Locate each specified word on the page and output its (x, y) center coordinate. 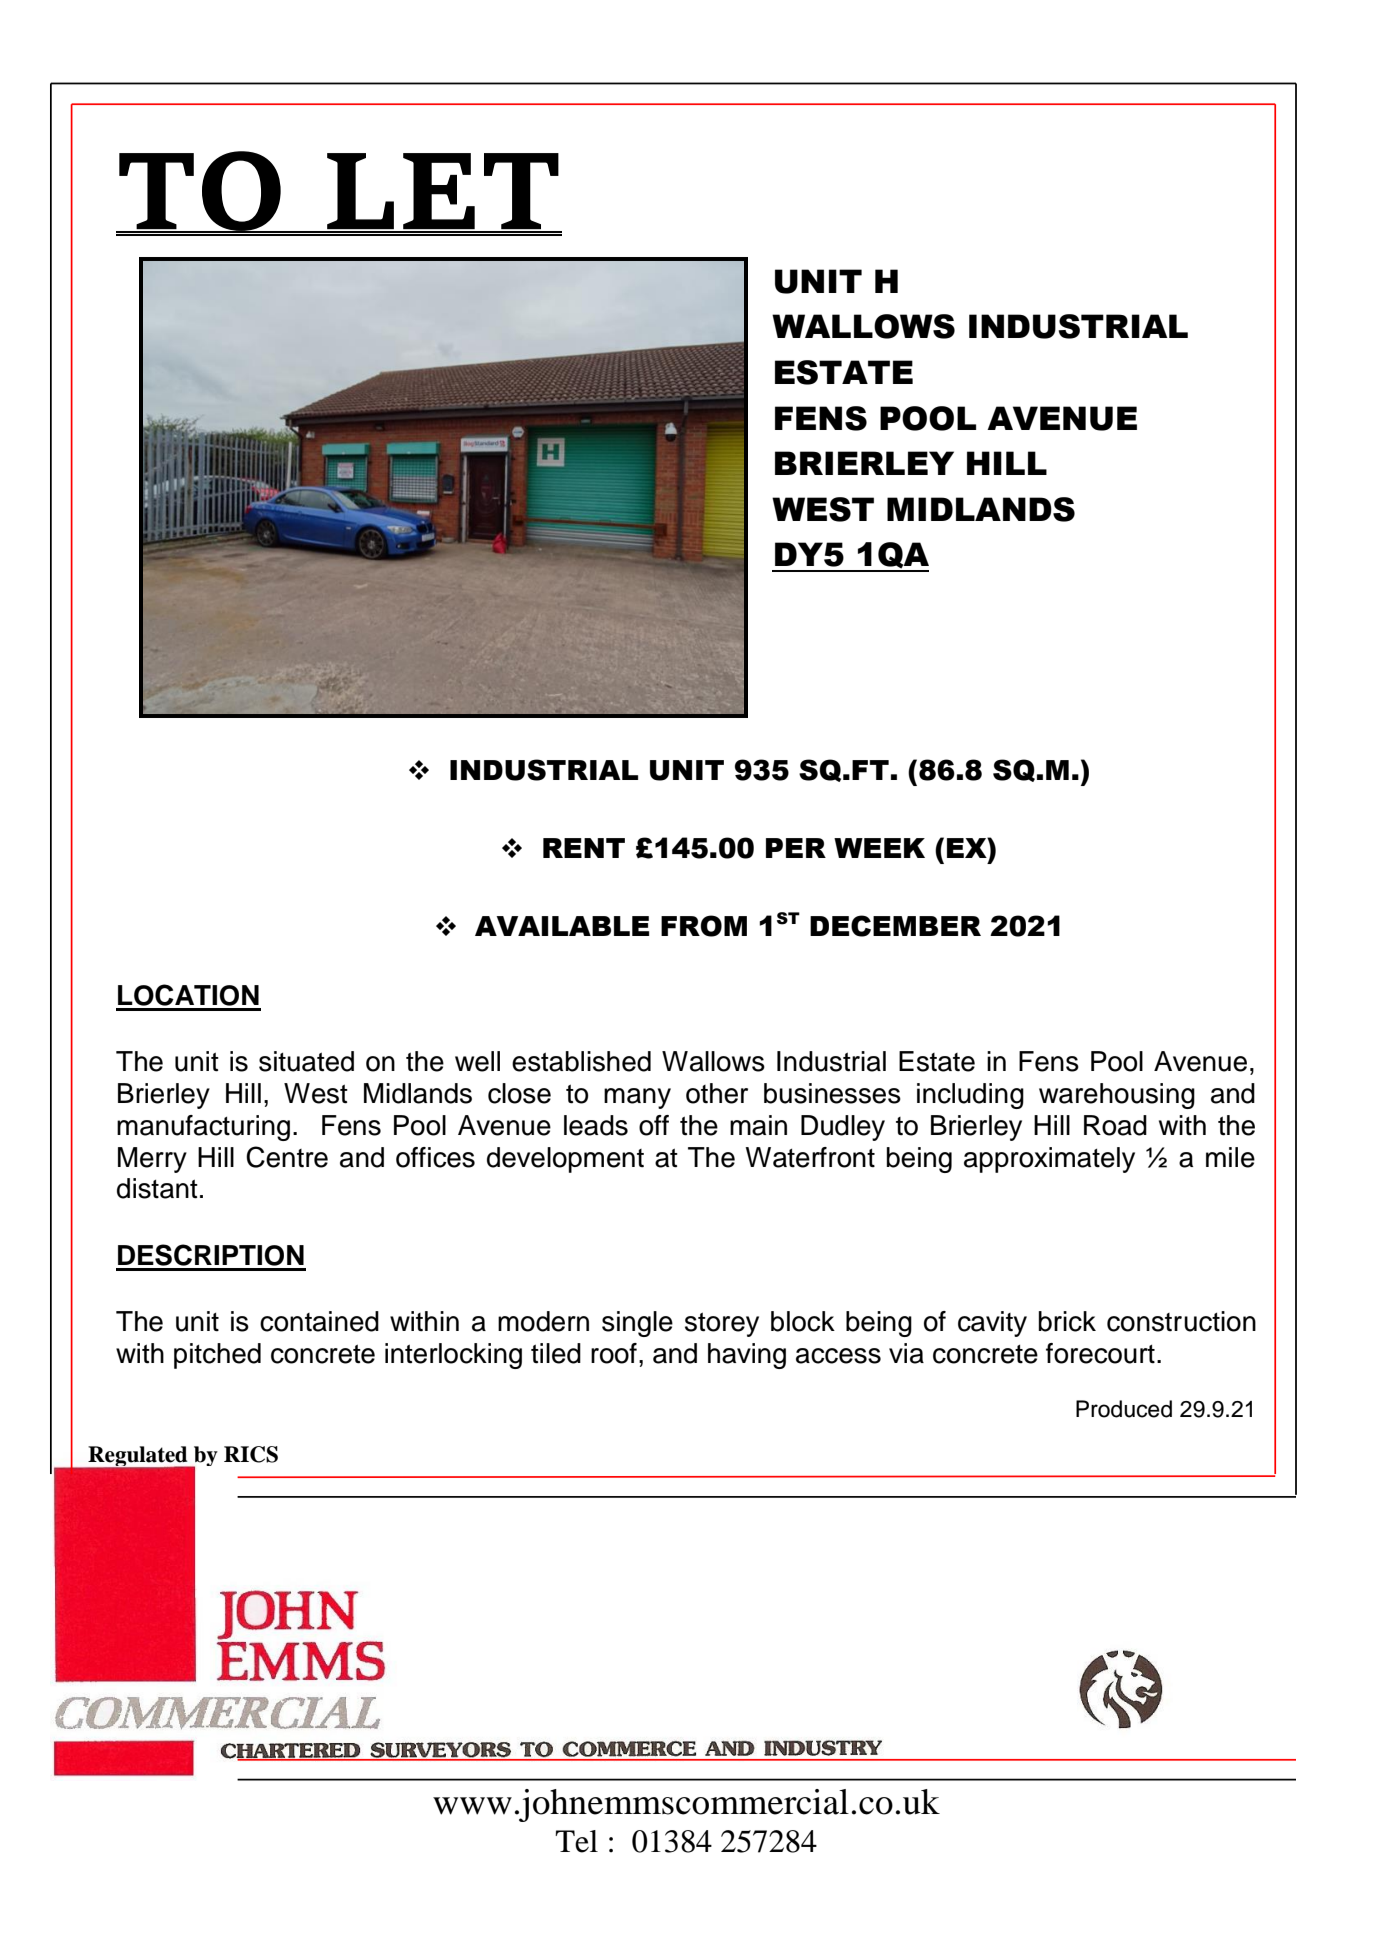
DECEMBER (895, 926)
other (717, 1093)
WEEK (879, 848)
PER (796, 848)
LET (443, 192)
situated (306, 1061)
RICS (251, 1454)
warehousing (1117, 1096)
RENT (584, 848)
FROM (704, 926)
